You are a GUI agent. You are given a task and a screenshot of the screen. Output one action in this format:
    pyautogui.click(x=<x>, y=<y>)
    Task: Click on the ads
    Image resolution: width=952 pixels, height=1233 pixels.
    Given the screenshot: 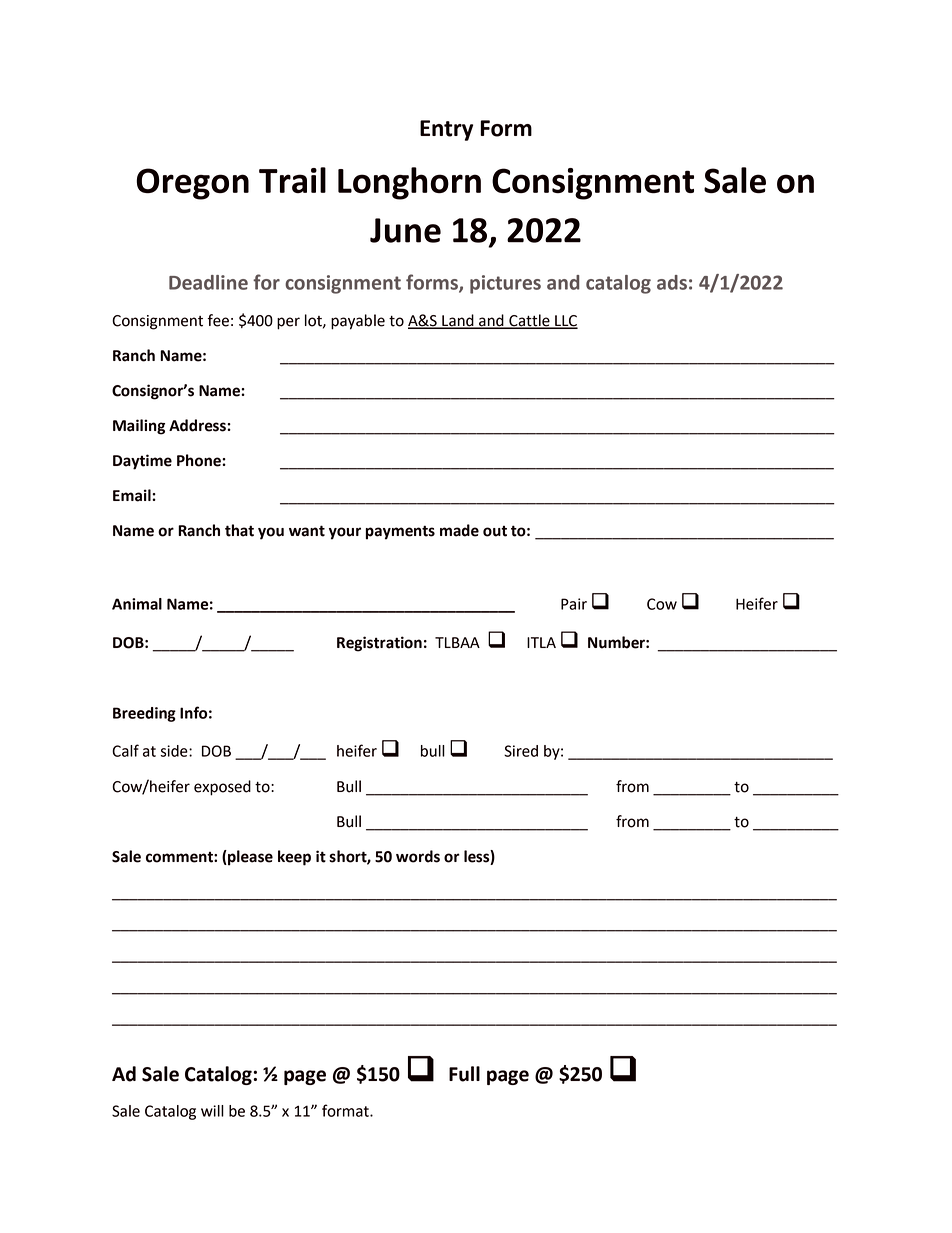 What is the action you would take?
    pyautogui.click(x=672, y=282)
